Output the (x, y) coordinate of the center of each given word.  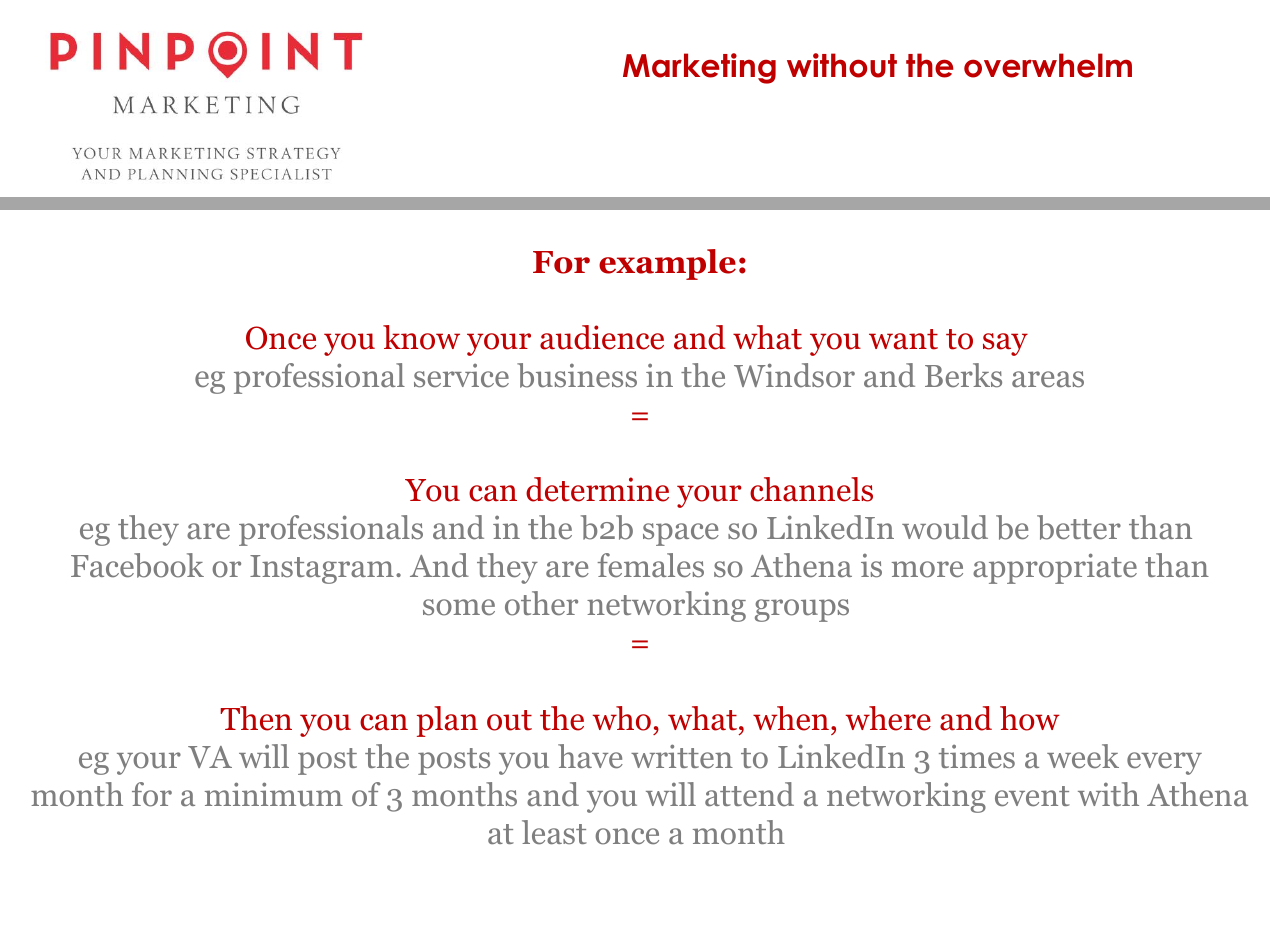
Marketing (699, 68)
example (667, 264)
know (421, 337)
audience (602, 337)
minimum (274, 794)
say (1005, 344)
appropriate (1055, 568)
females (650, 565)
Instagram (322, 569)
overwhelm (1048, 65)
